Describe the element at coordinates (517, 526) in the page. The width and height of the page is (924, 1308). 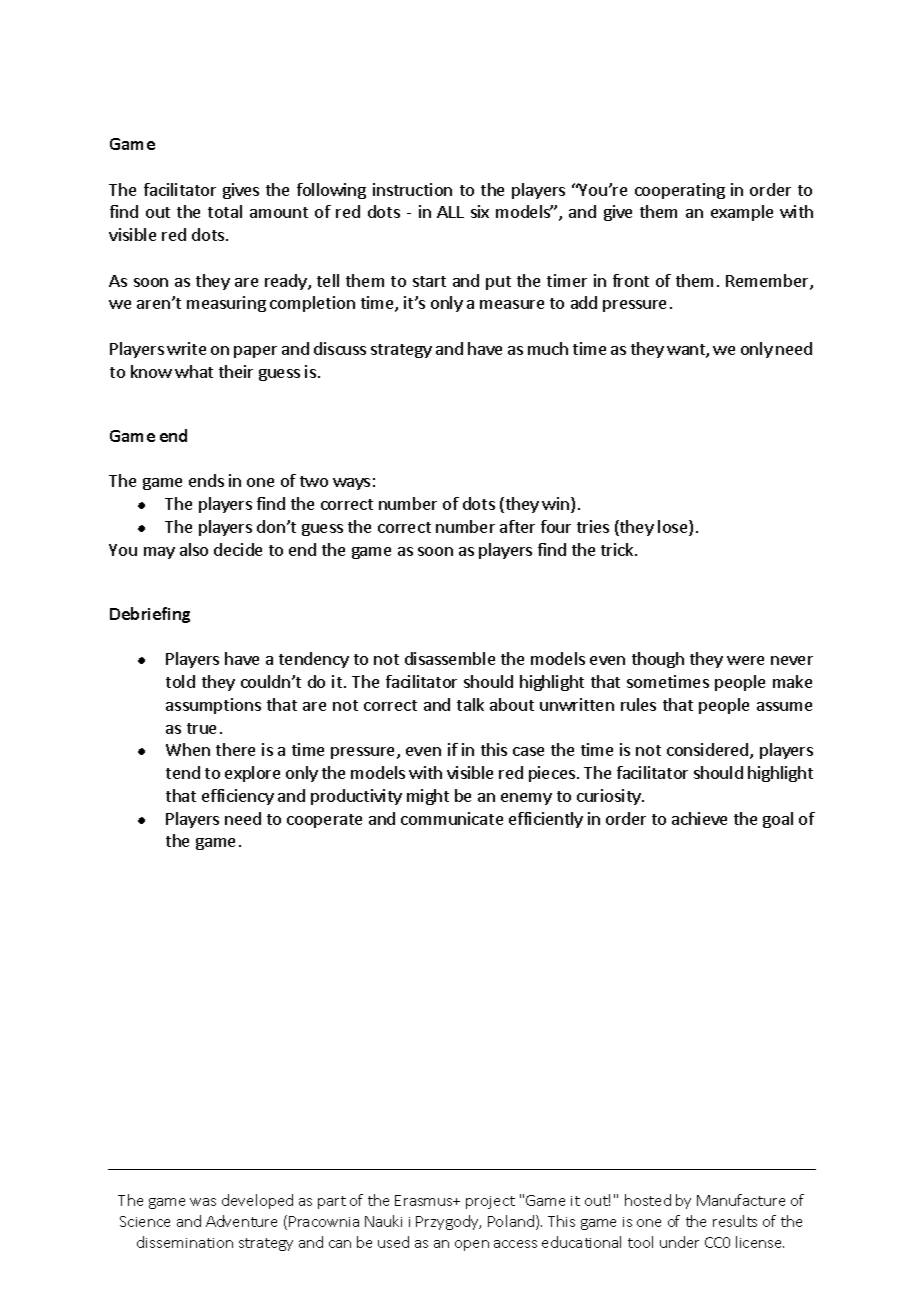
I see `after` at that location.
